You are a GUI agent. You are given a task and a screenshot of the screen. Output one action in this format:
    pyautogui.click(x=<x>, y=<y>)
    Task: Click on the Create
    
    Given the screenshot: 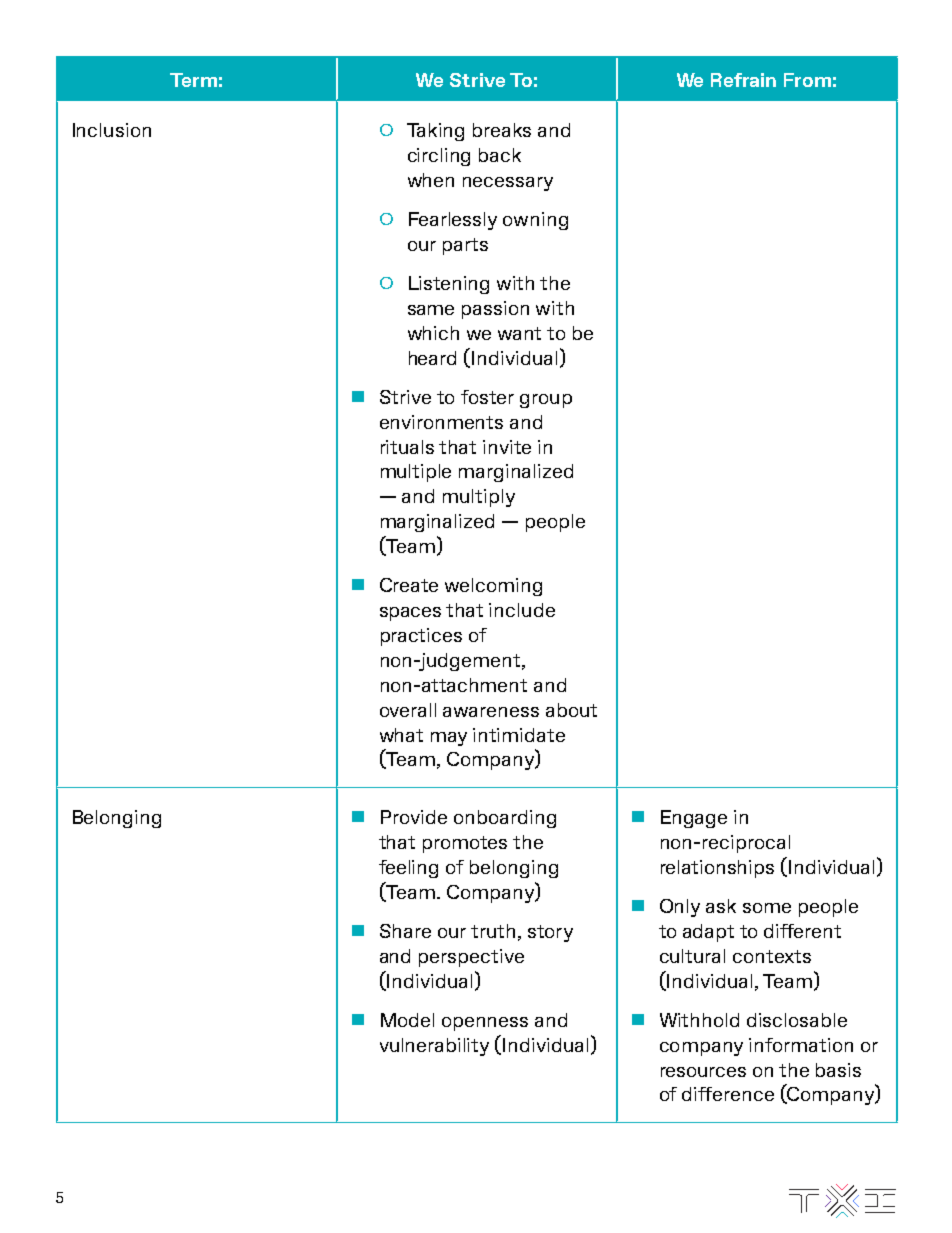 What is the action you would take?
    pyautogui.click(x=409, y=585)
